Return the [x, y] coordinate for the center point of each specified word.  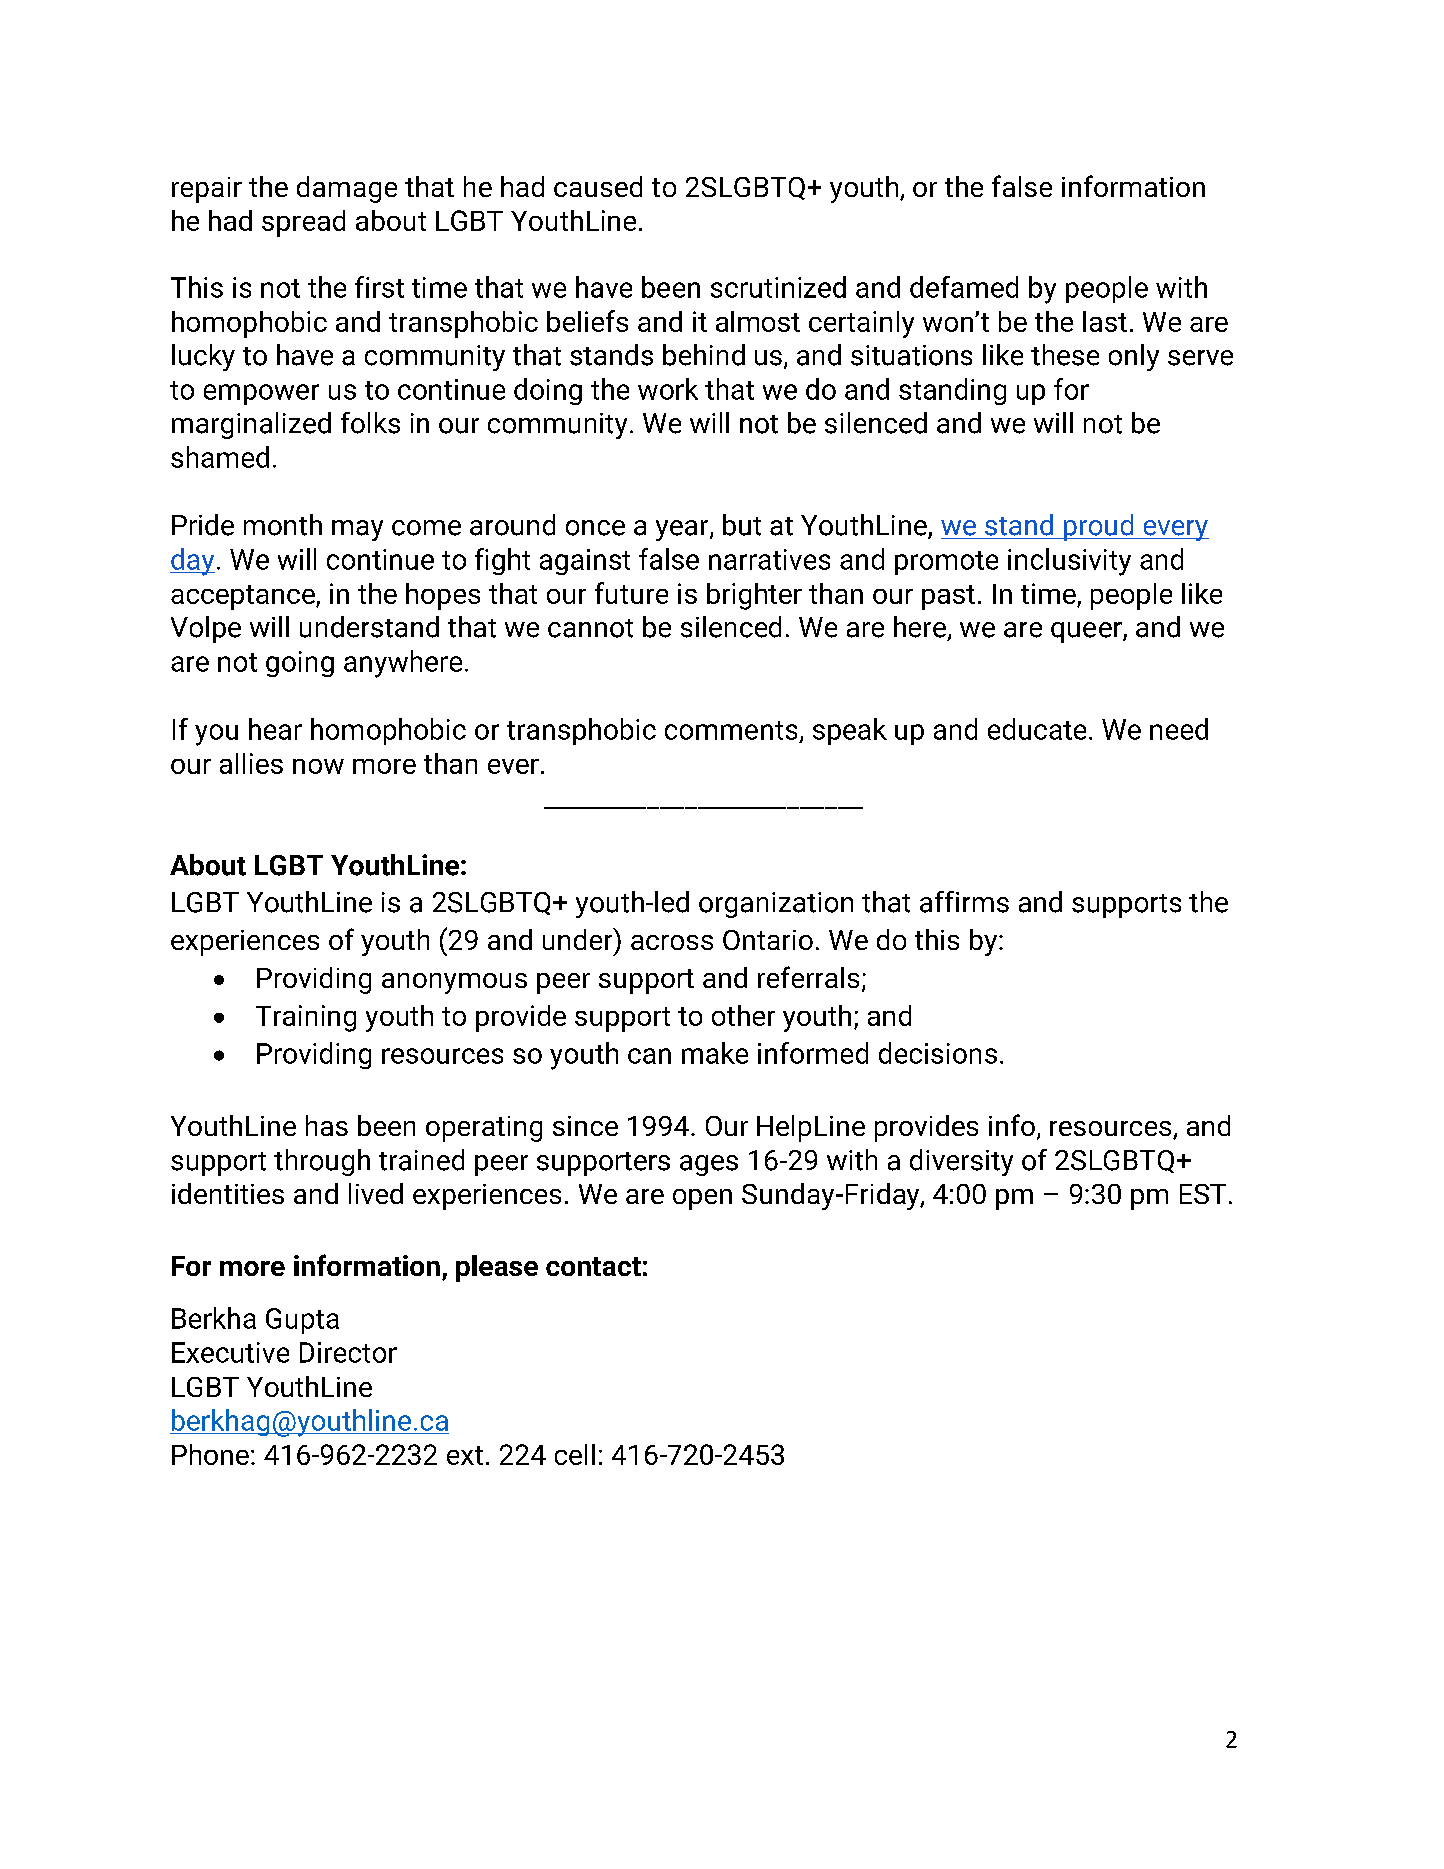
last [1105, 321]
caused [598, 186]
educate [1037, 729]
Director [348, 1352]
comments [731, 730]
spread [303, 223]
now [318, 766]
